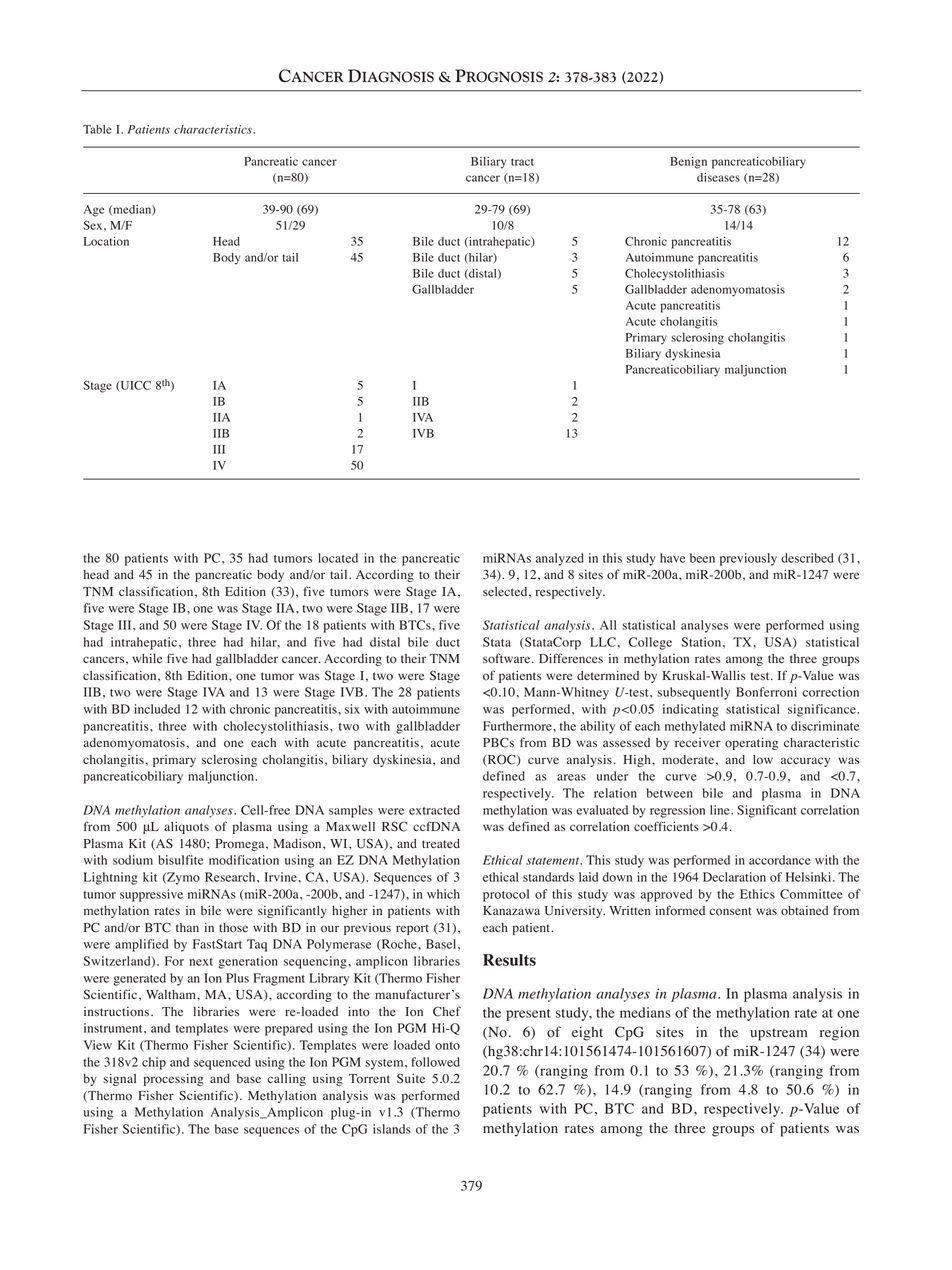 The image size is (952, 1270). What do you see at coordinates (173, 1079) in the screenshot?
I see `processing` at bounding box center [173, 1079].
